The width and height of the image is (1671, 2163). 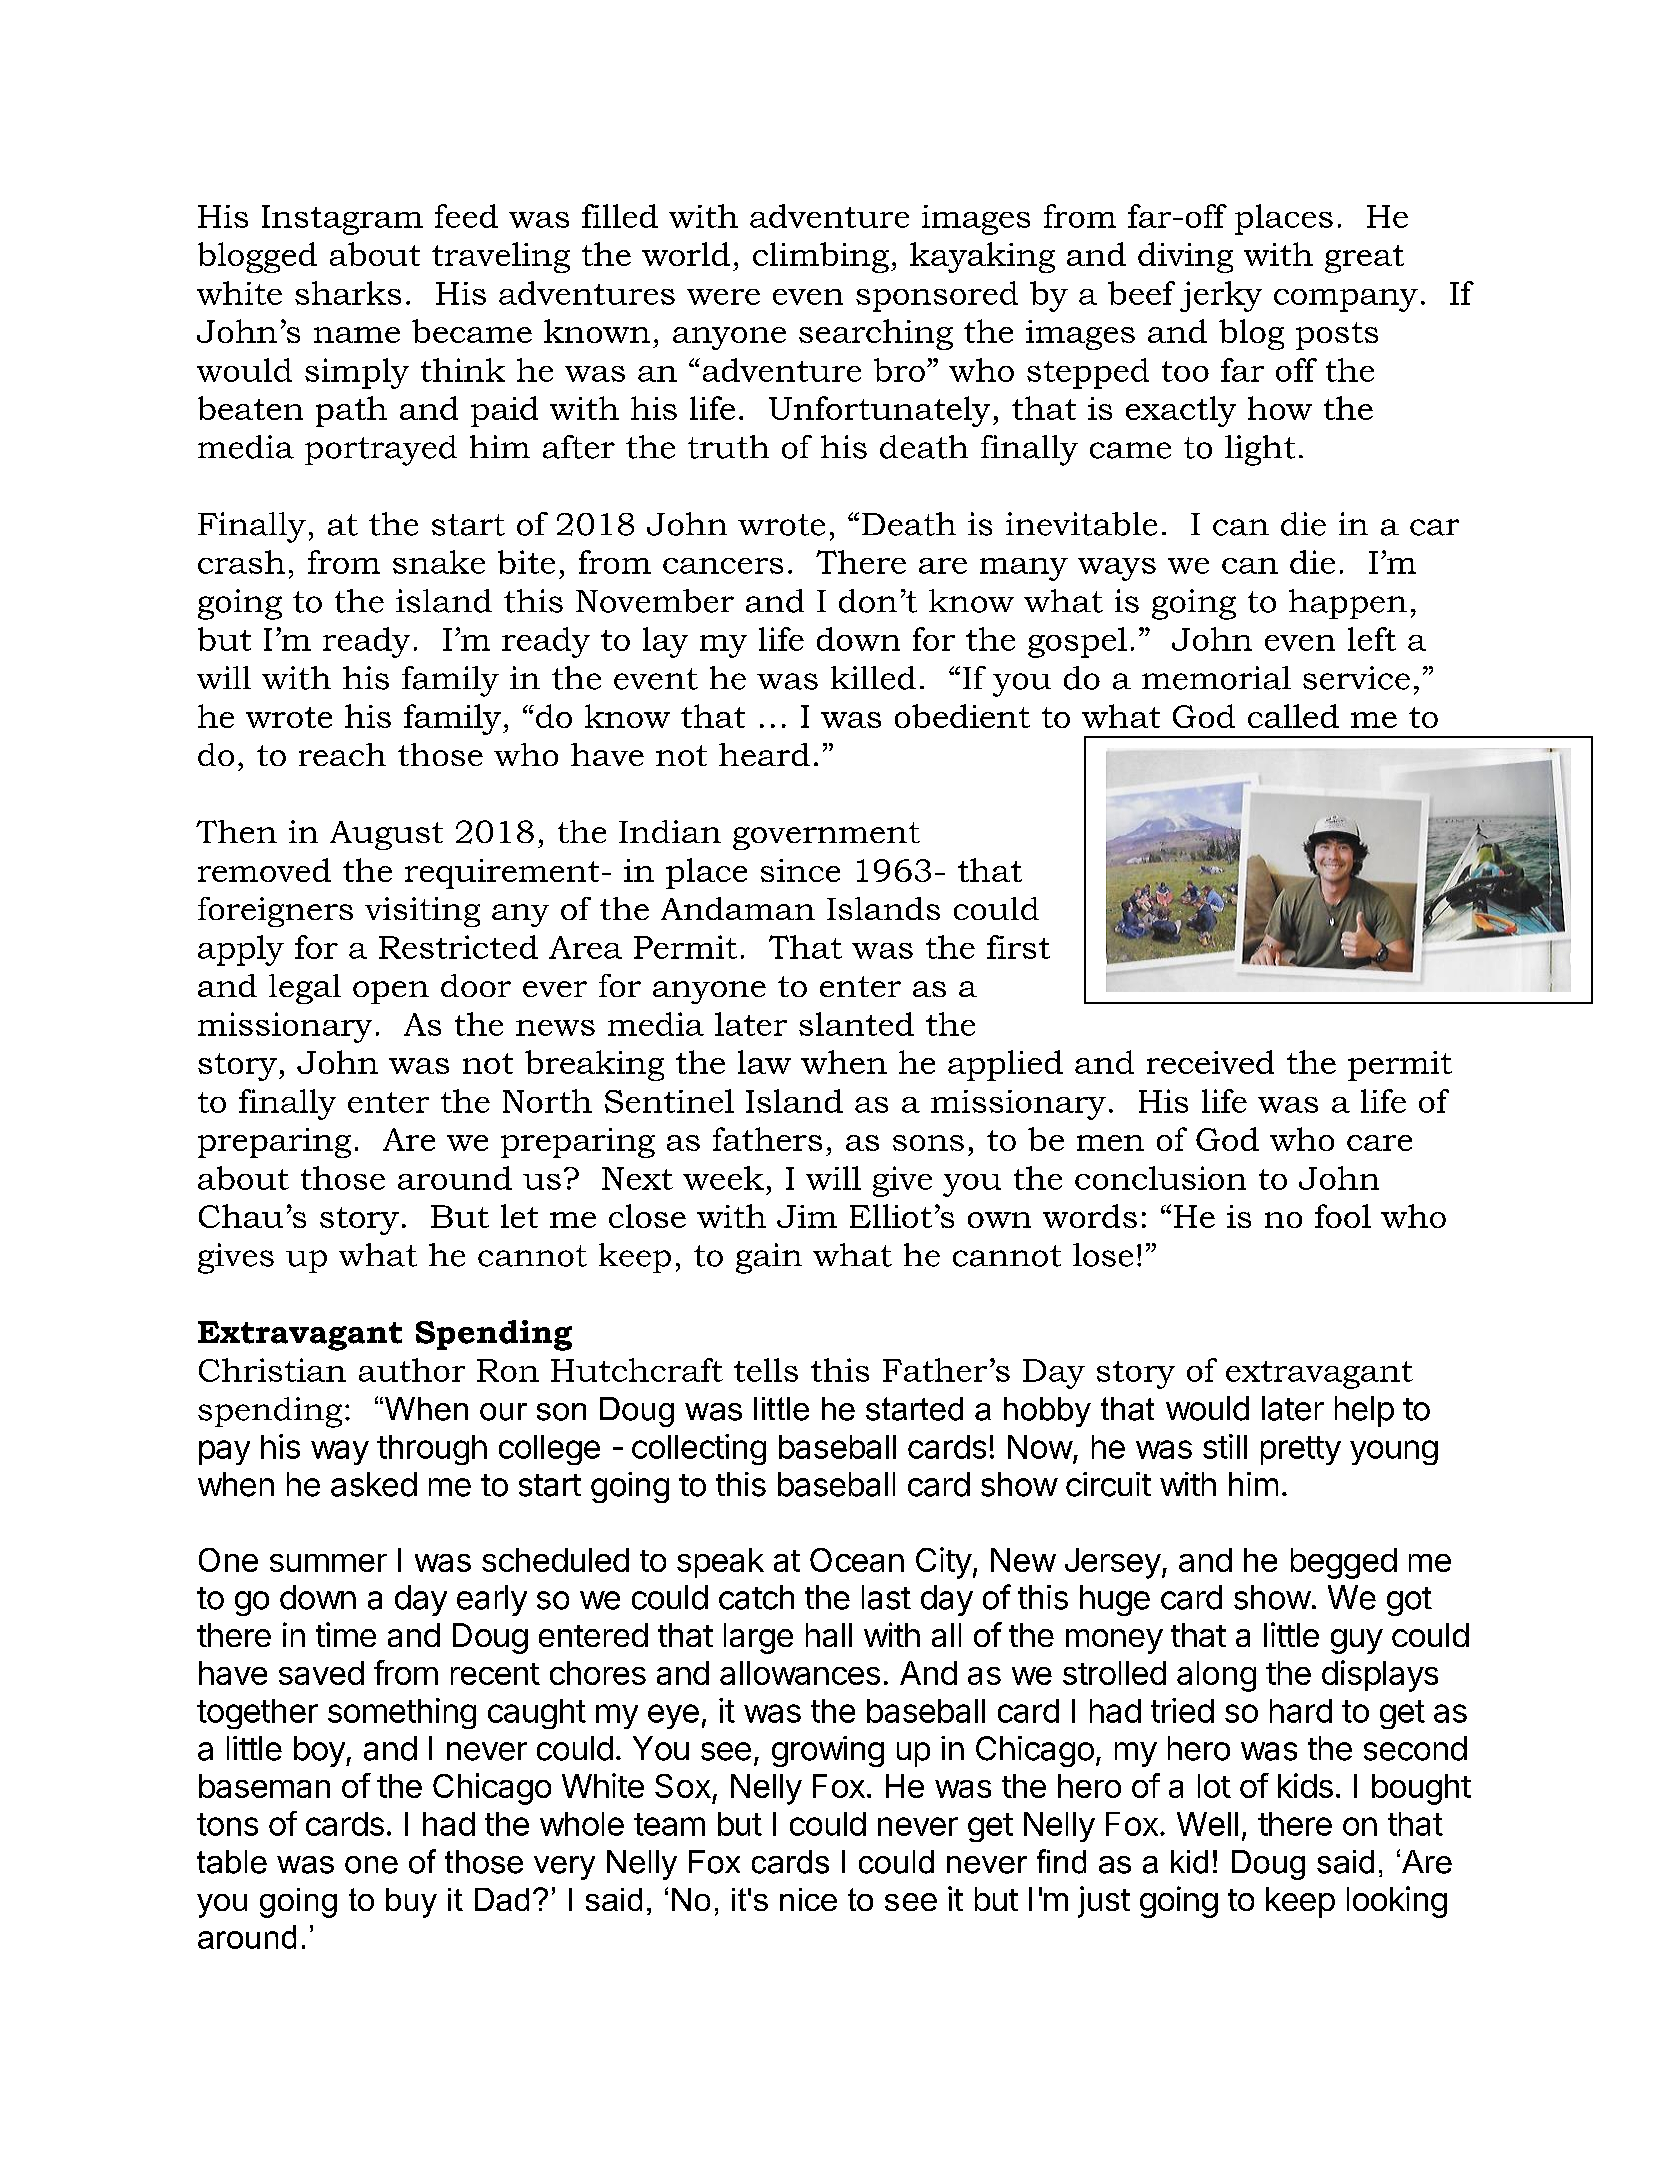 I want to click on climbing, so click(x=821, y=257).
